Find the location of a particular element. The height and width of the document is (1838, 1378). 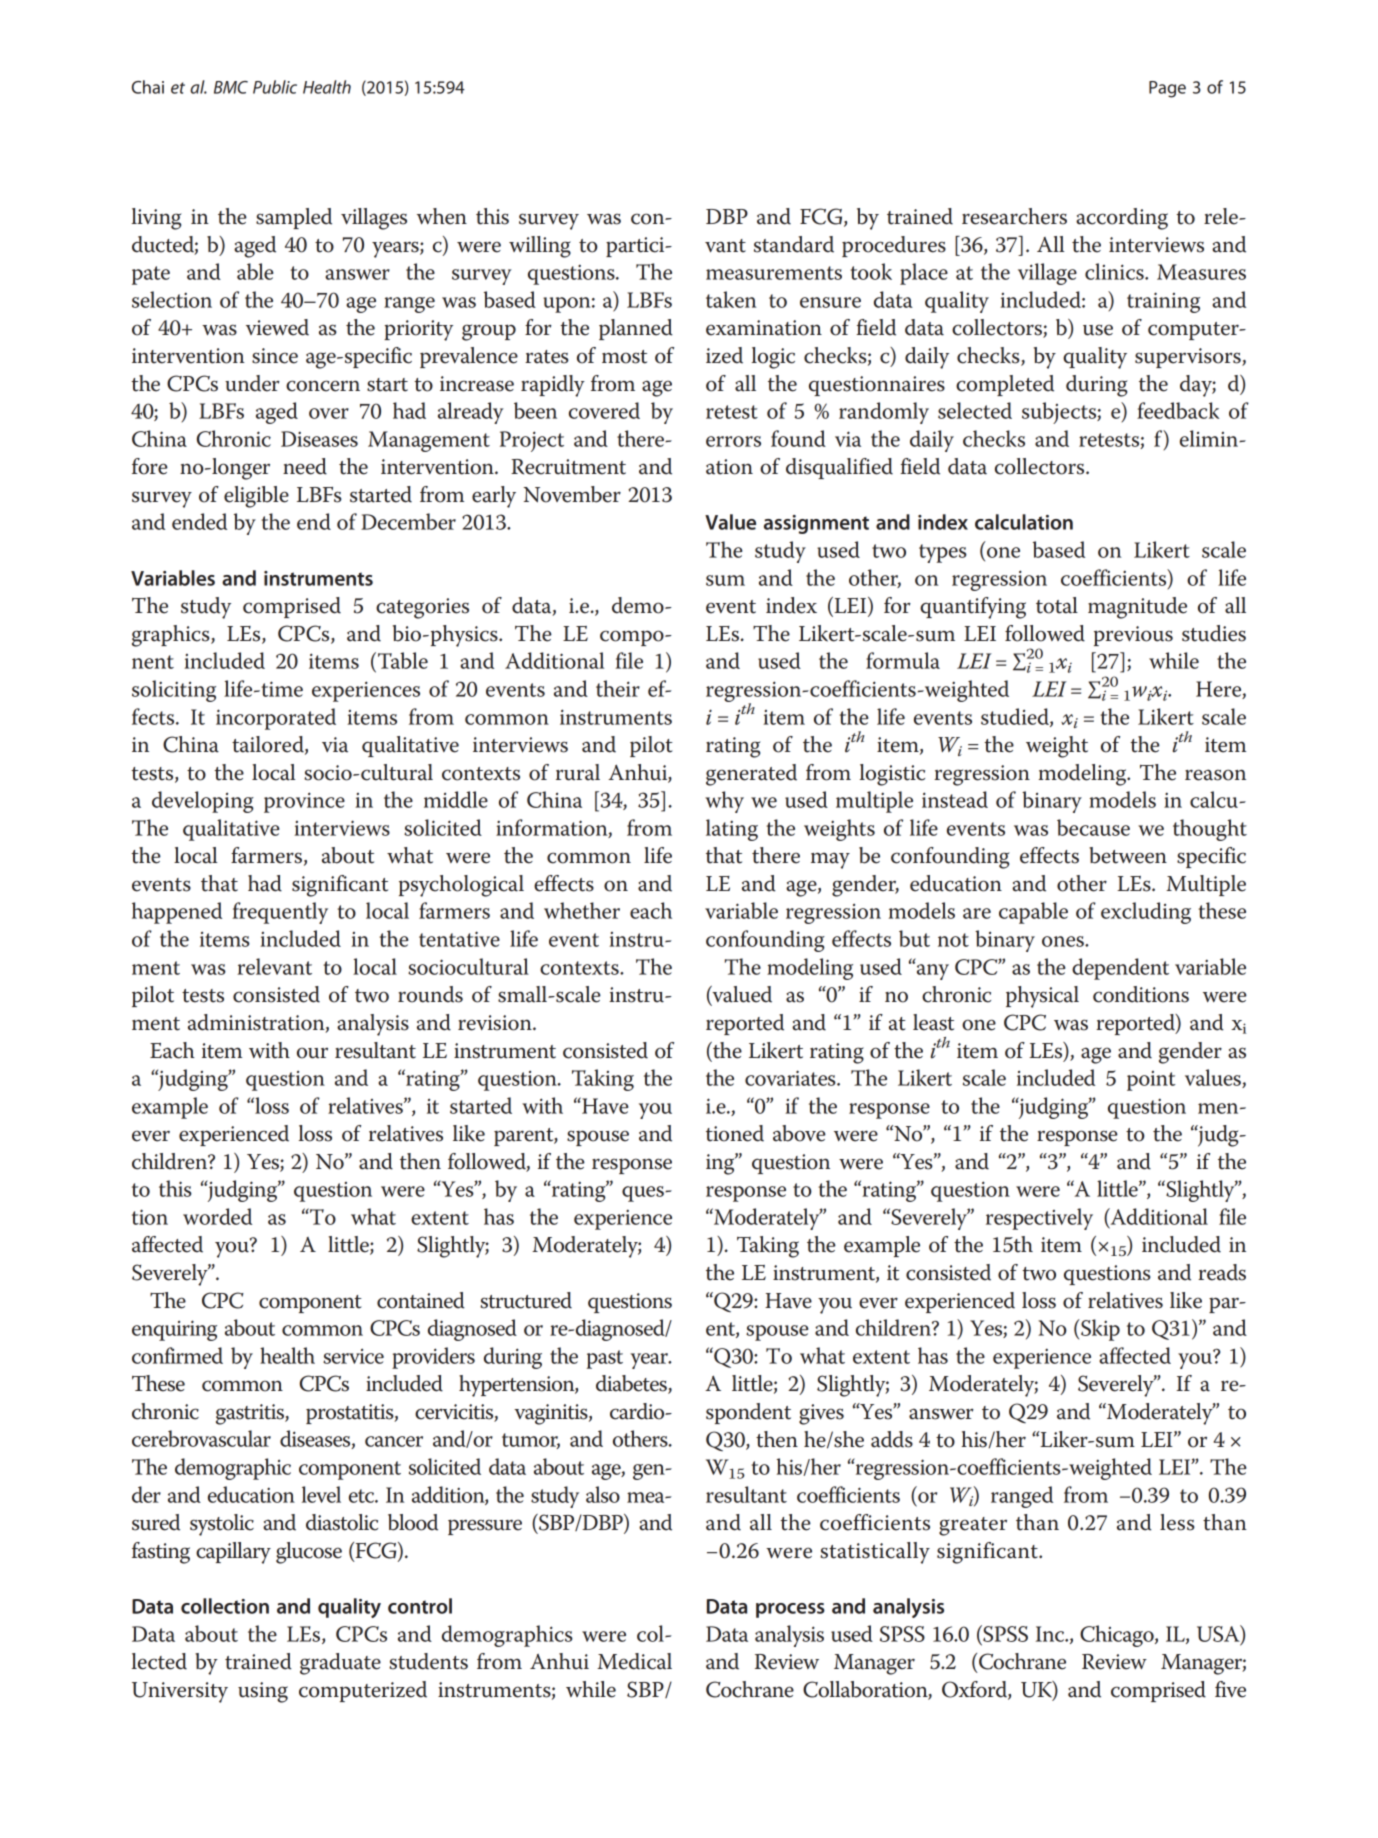

Page is located at coordinates (1167, 89).
